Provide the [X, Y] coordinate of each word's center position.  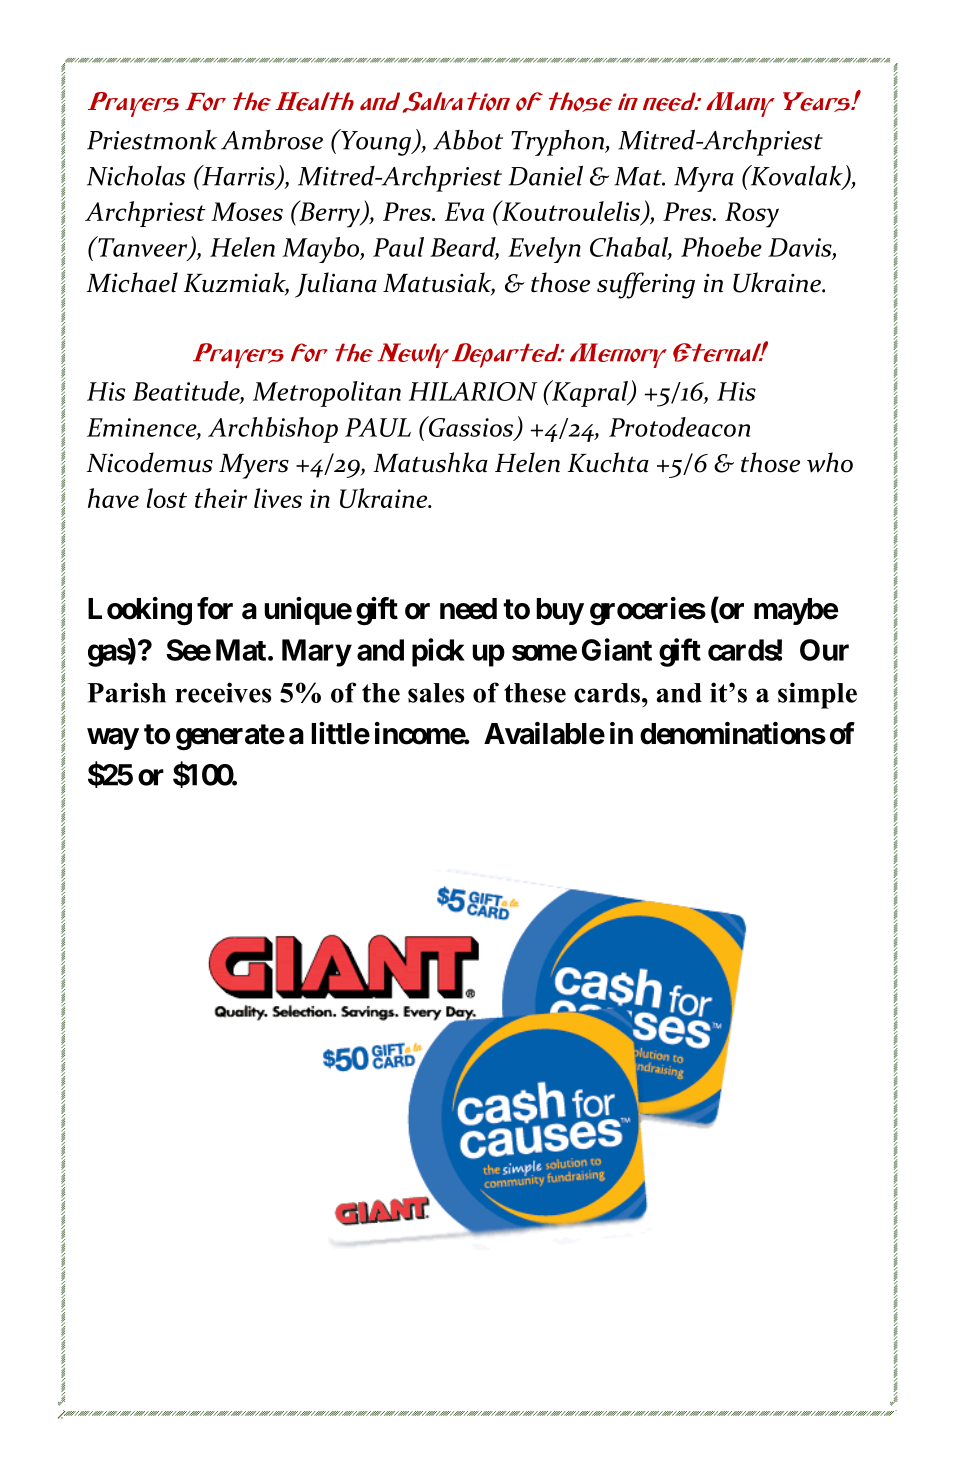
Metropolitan [327, 394]
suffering [646, 285]
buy [560, 611]
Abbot [468, 140]
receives [223, 692]
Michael [132, 282]
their [221, 498]
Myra [704, 179]
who [830, 462]
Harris [238, 176]
